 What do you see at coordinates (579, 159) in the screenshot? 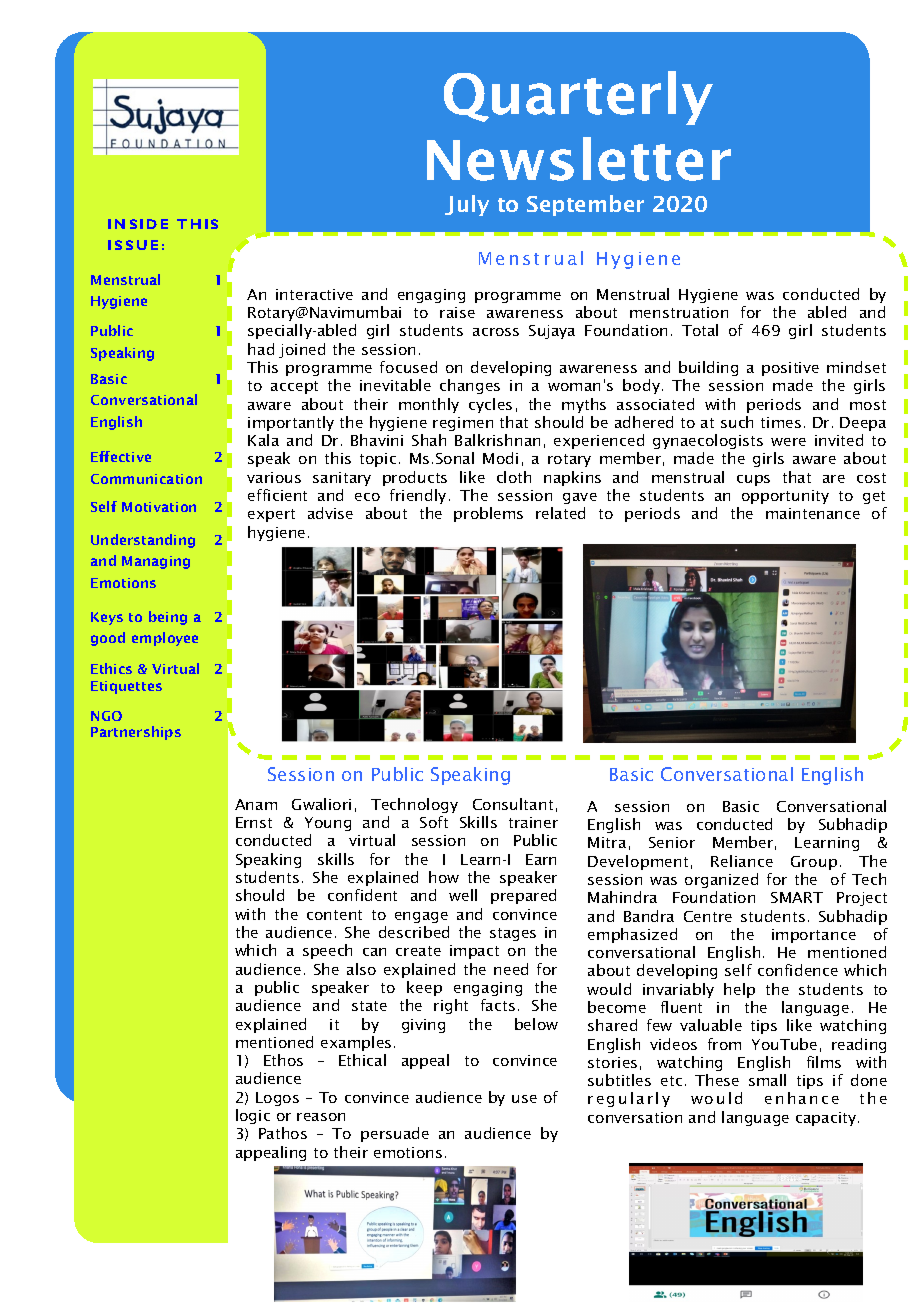
I see `Newsletter` at bounding box center [579, 159].
